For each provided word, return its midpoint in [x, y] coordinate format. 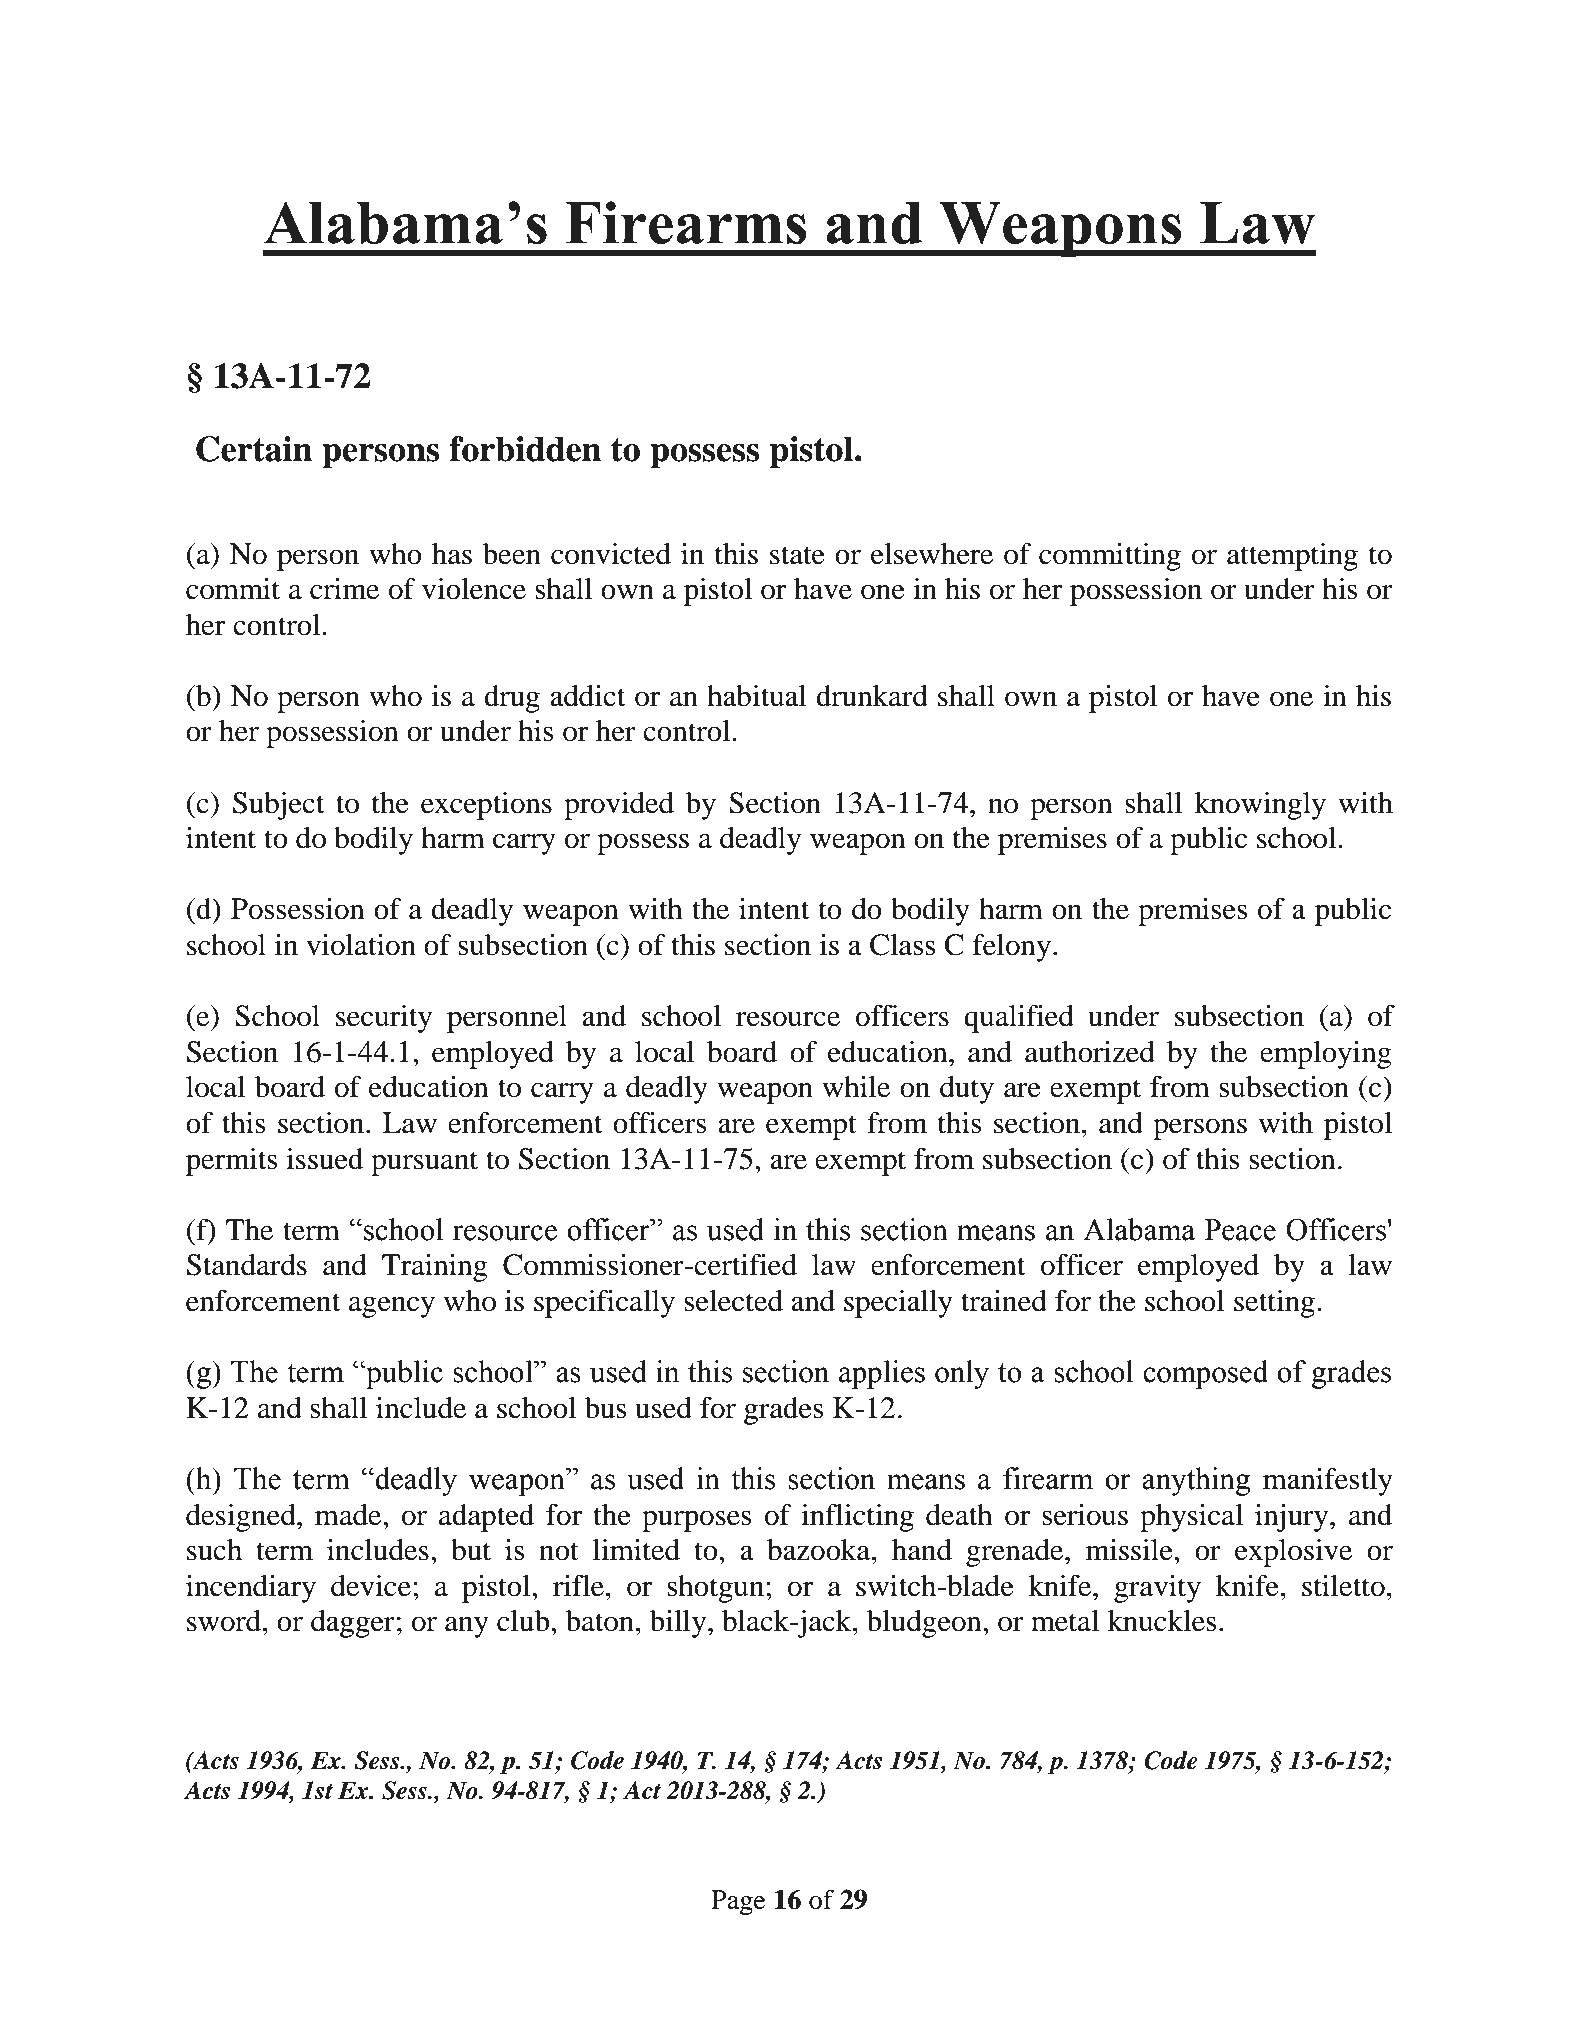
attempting [1292, 557]
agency [392, 1307]
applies [882, 1374]
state [797, 555]
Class [902, 945]
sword [225, 1621]
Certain [254, 449]
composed [1205, 1374]
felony [1012, 948]
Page [738, 1902]
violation [361, 945]
